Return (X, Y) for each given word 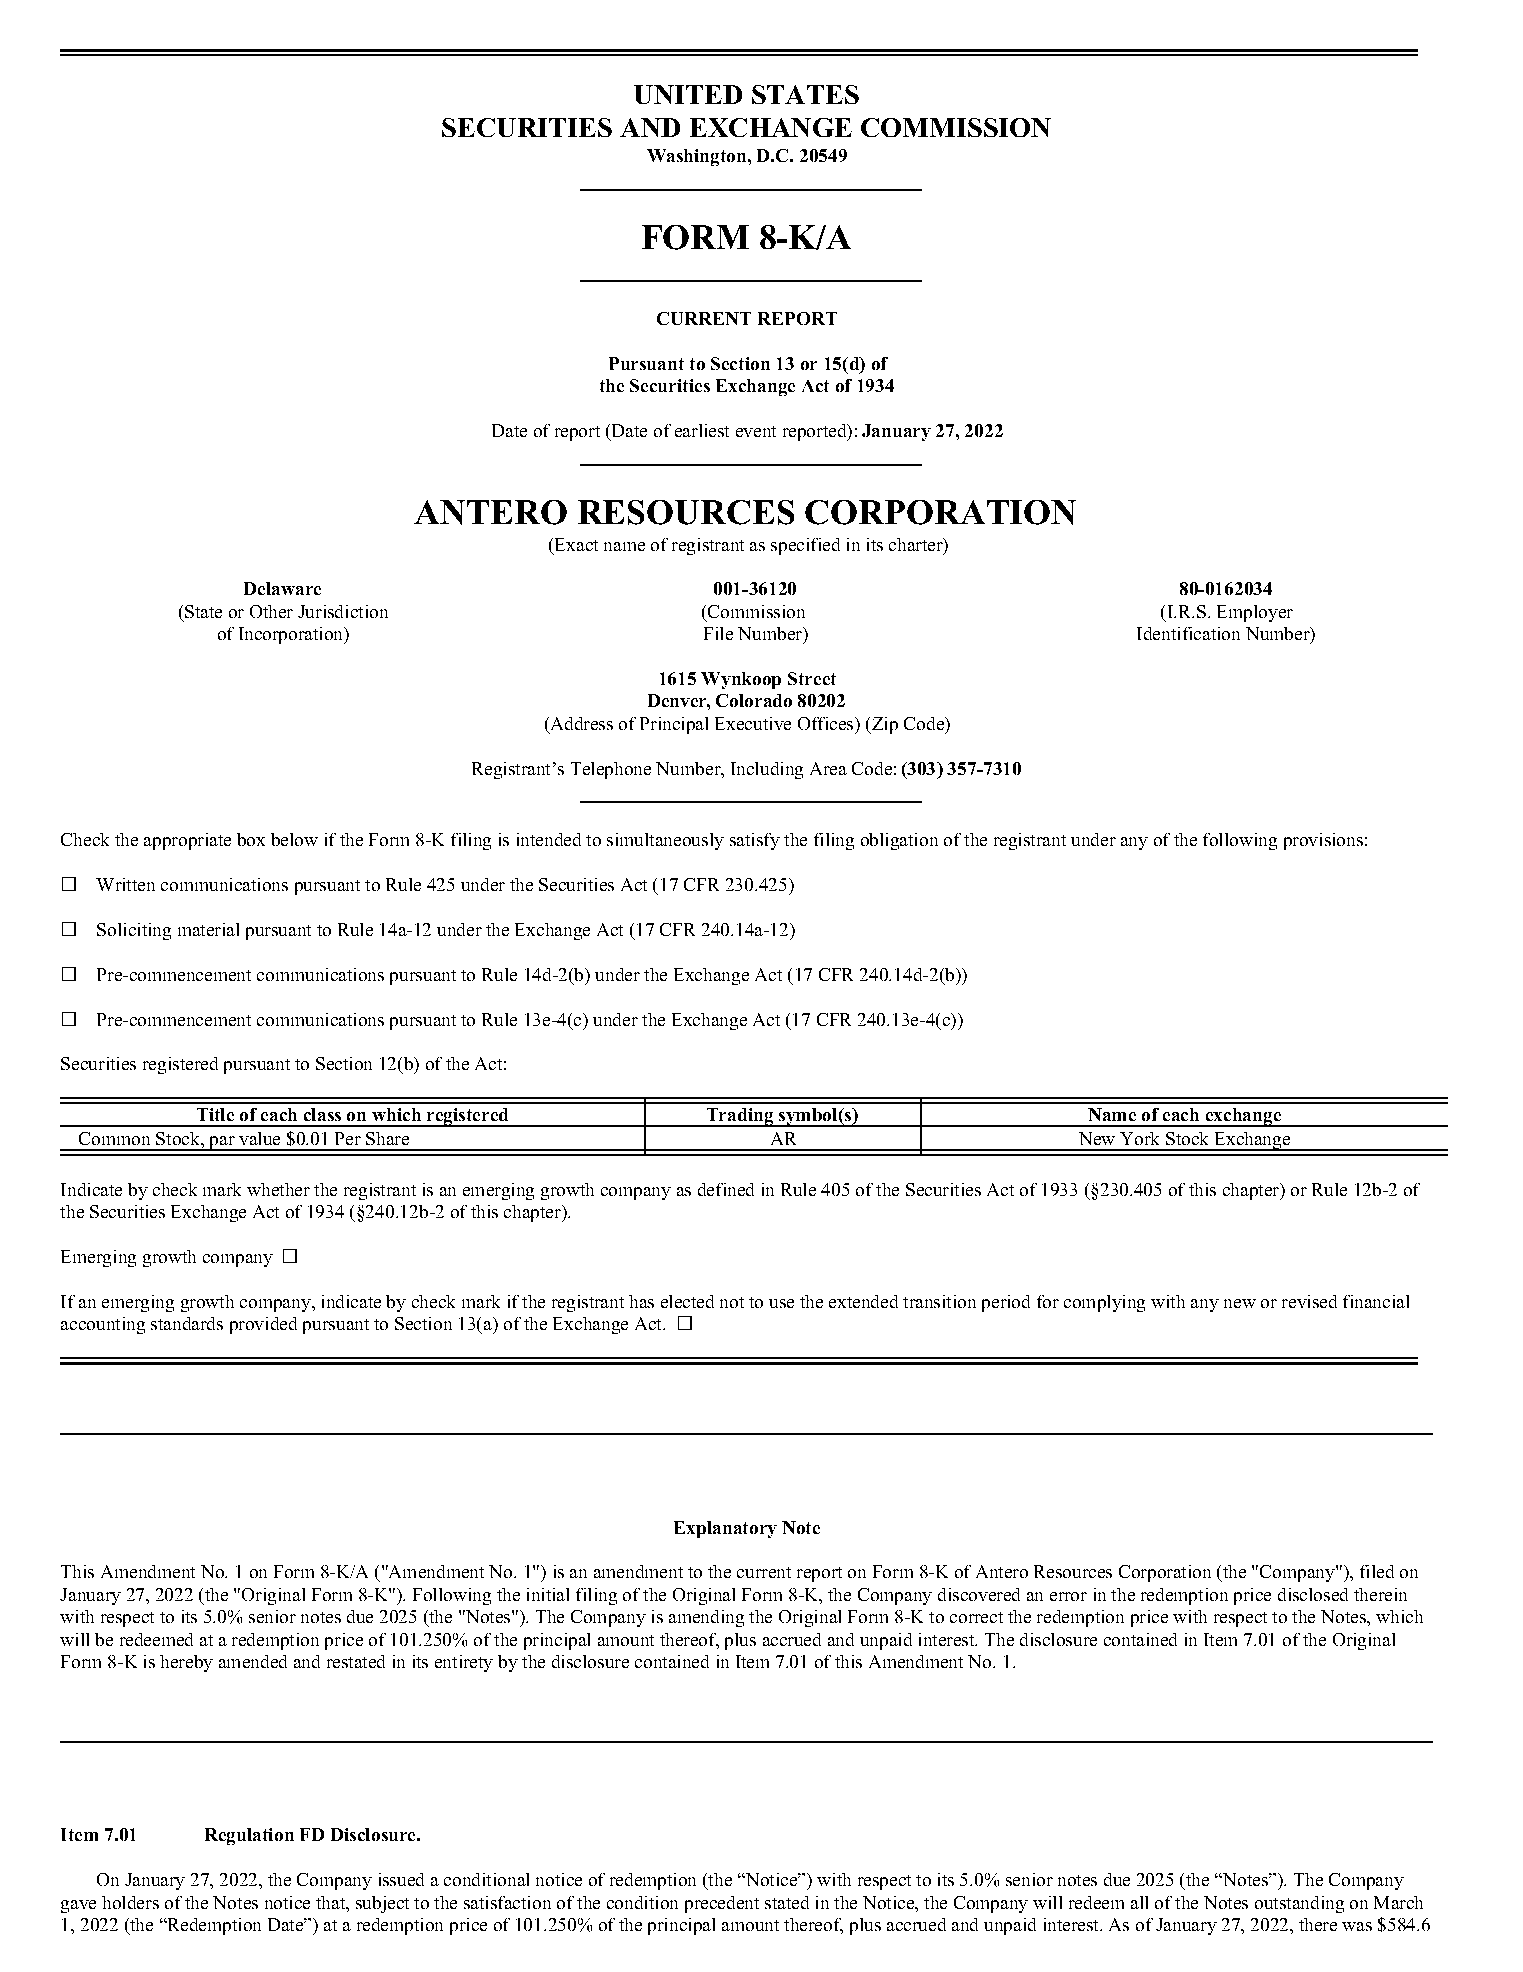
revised (1309, 1301)
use (781, 1303)
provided (263, 1325)
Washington (698, 157)
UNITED (688, 94)
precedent (722, 1904)
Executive (753, 723)
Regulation (249, 1836)
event (756, 431)
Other (271, 611)
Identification (1188, 633)
